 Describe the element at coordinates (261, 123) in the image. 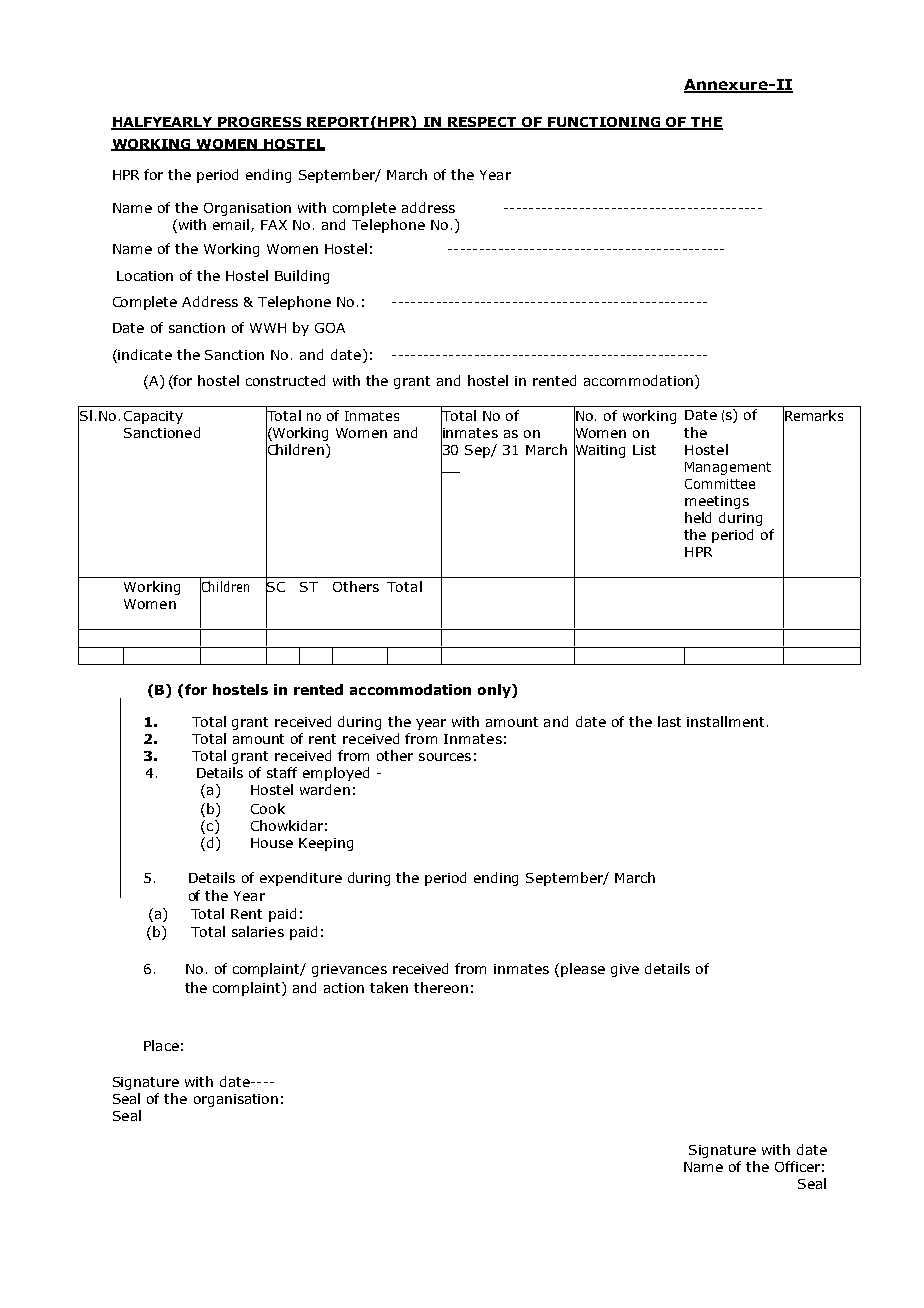

I see `PROGRESS` at that location.
